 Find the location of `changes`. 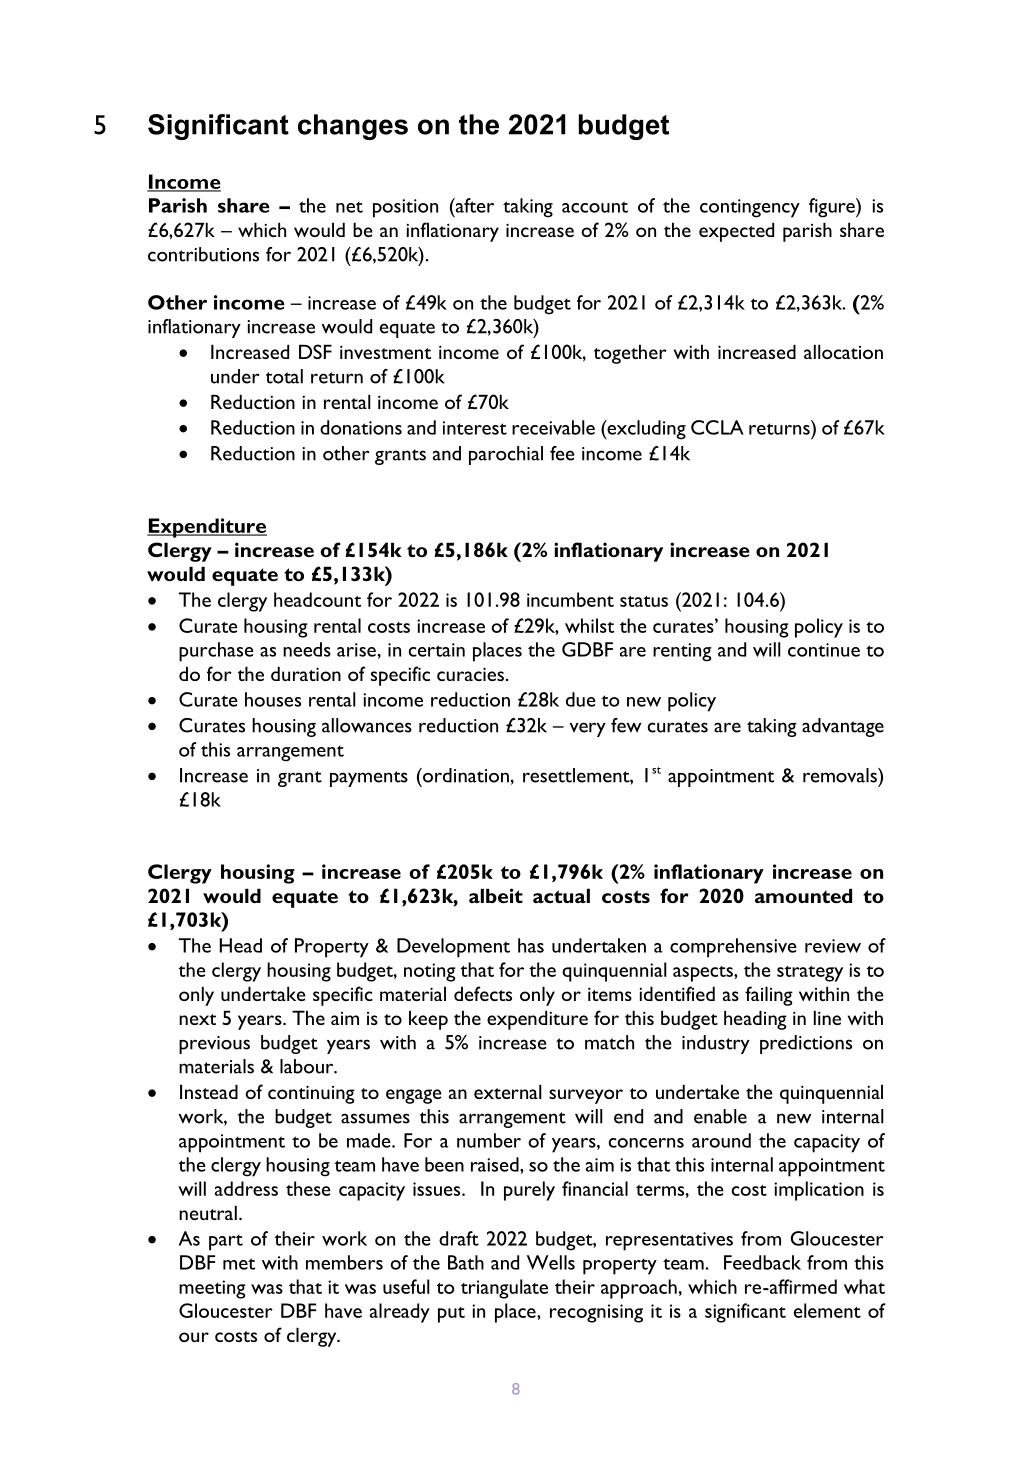

changes is located at coordinates (353, 127).
